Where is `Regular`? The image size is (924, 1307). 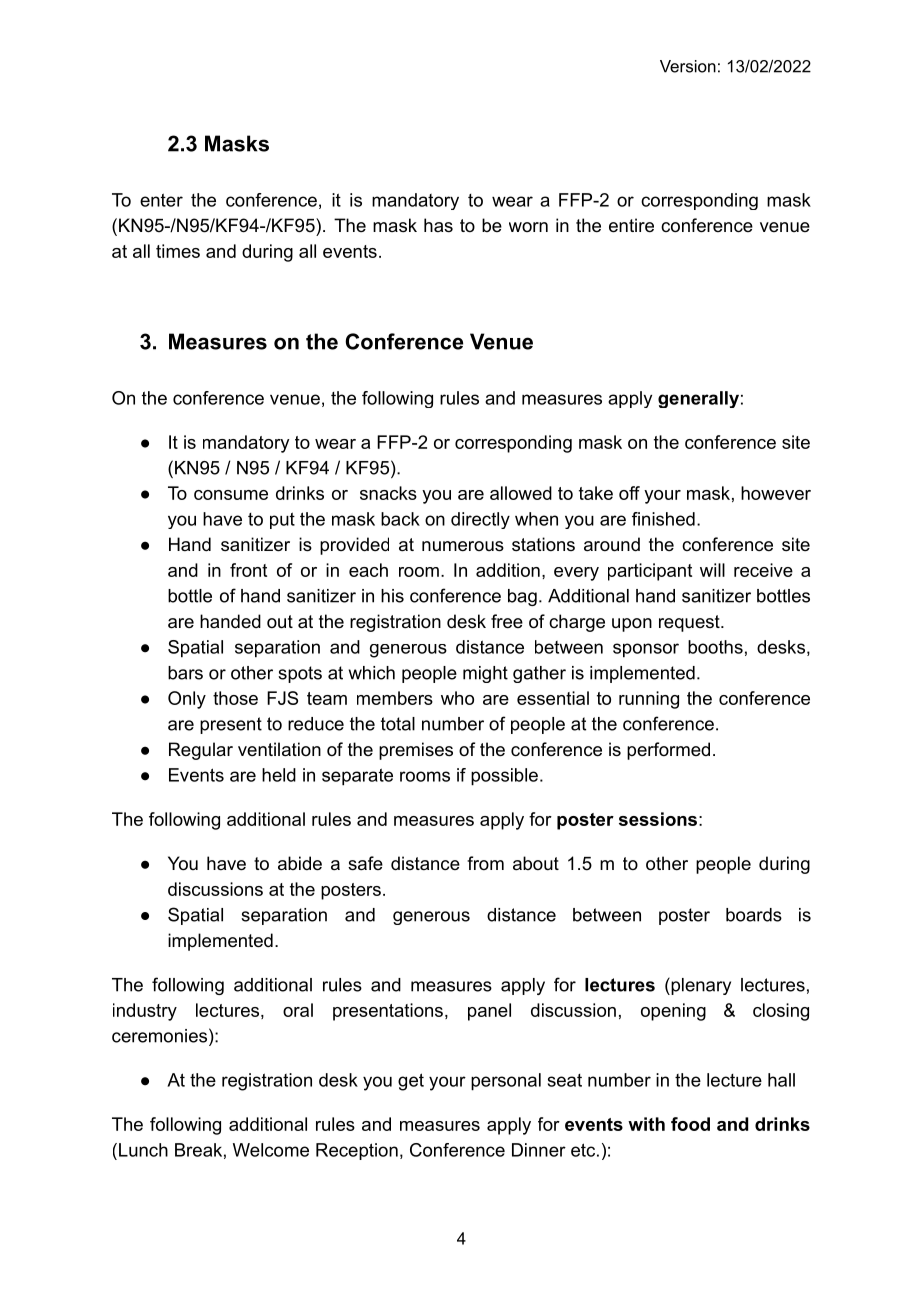 Regular is located at coordinates (201, 751).
